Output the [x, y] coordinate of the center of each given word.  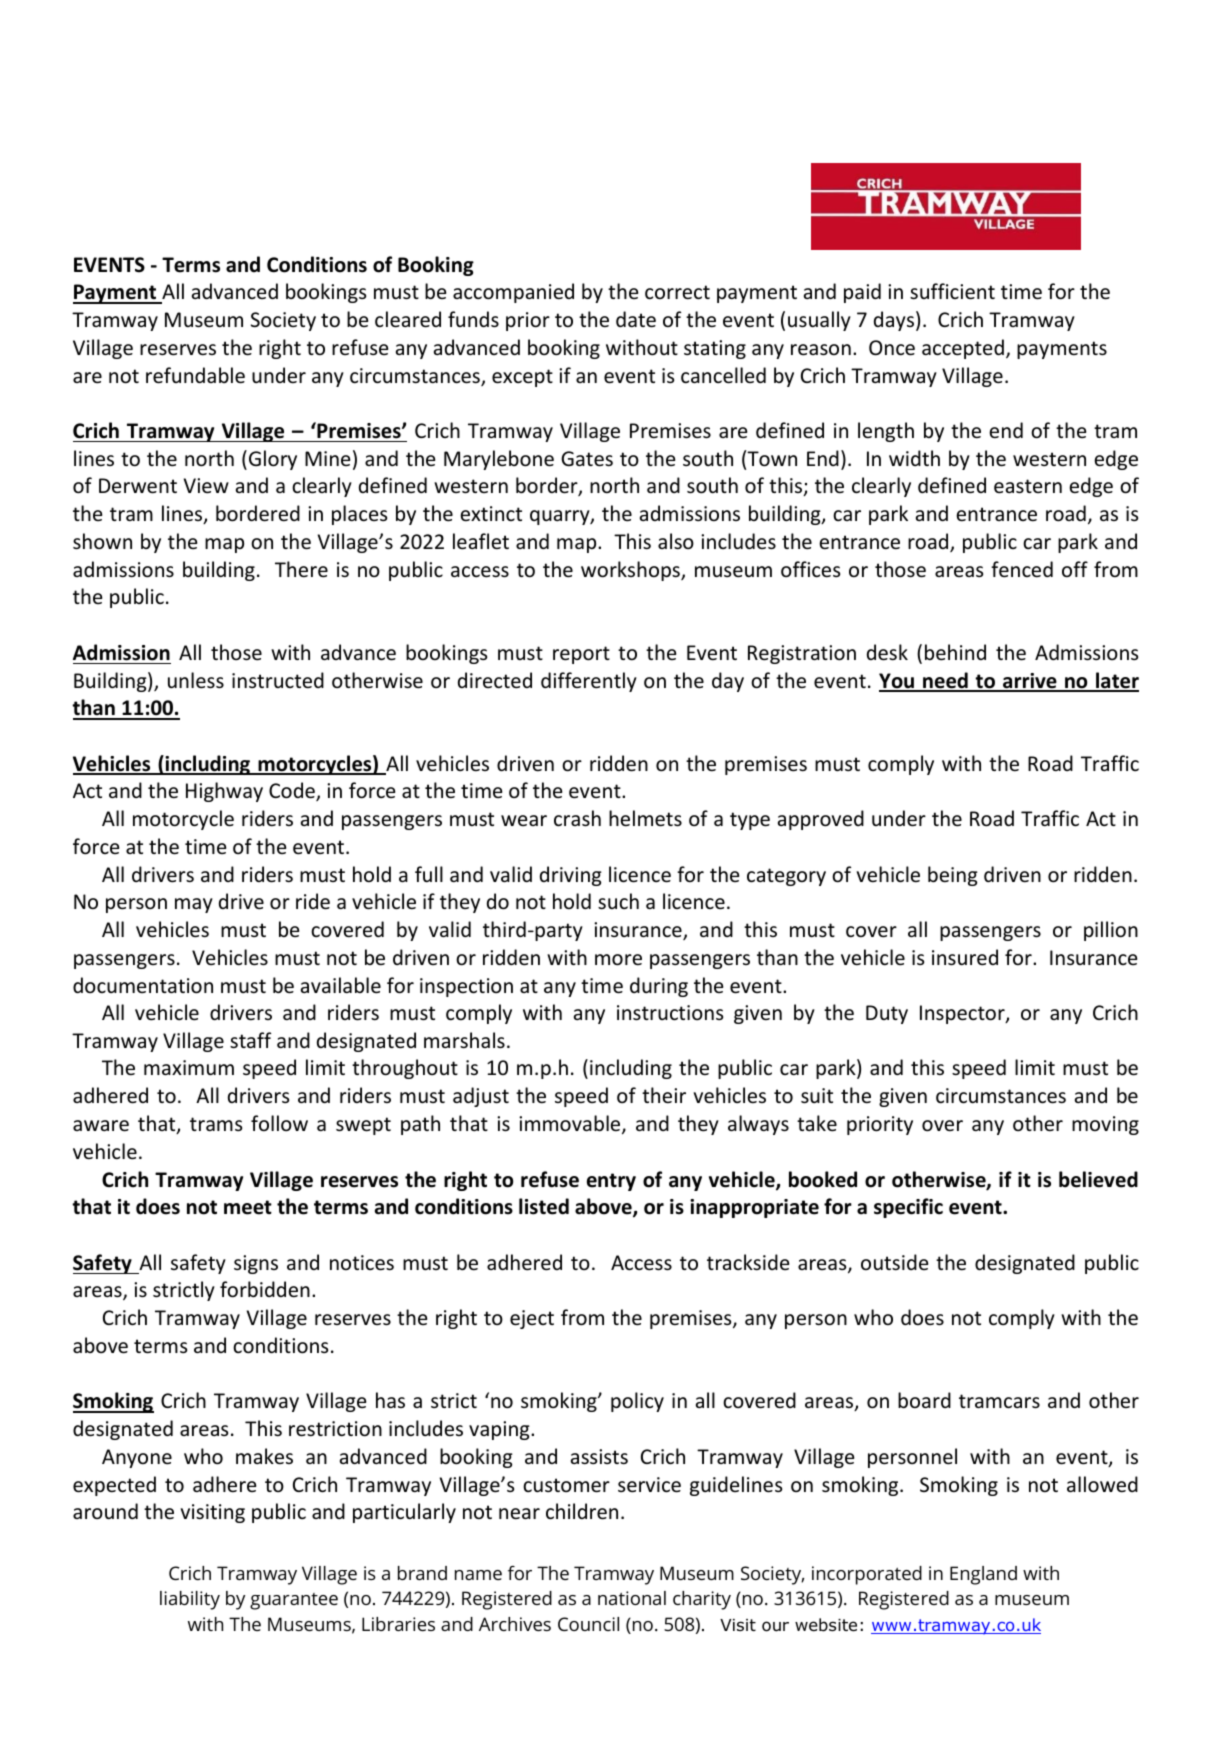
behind [955, 652]
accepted [963, 349]
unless [196, 680]
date [636, 319]
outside [894, 1262]
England [983, 1575]
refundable [195, 375]
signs [256, 1264]
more [618, 960]
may [194, 905]
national [632, 1598]
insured [965, 957]
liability [190, 1600]
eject [532, 1319]
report [581, 655]
